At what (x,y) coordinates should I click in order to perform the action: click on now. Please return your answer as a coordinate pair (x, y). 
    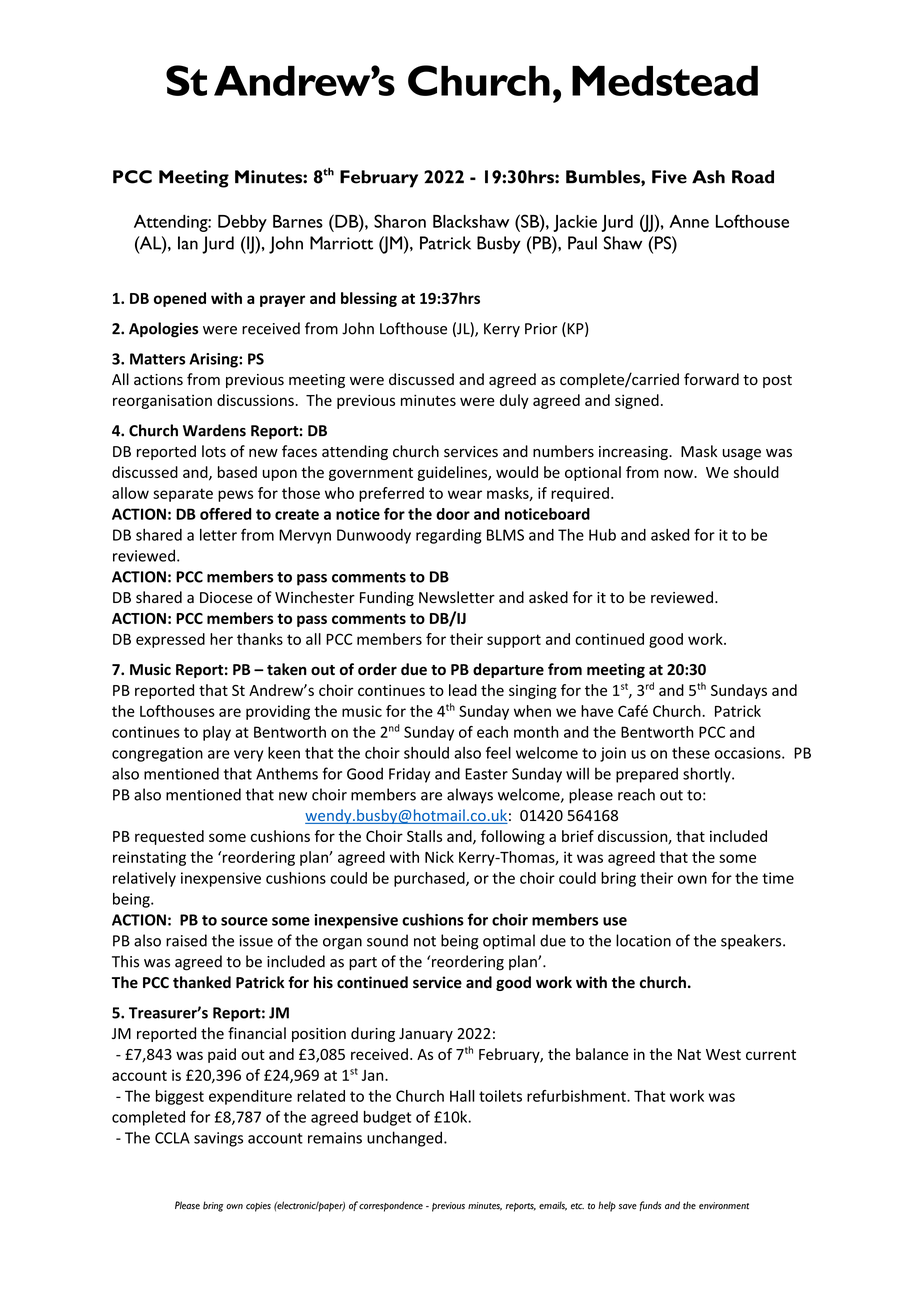
    Looking at the image, I should click on (679, 473).
